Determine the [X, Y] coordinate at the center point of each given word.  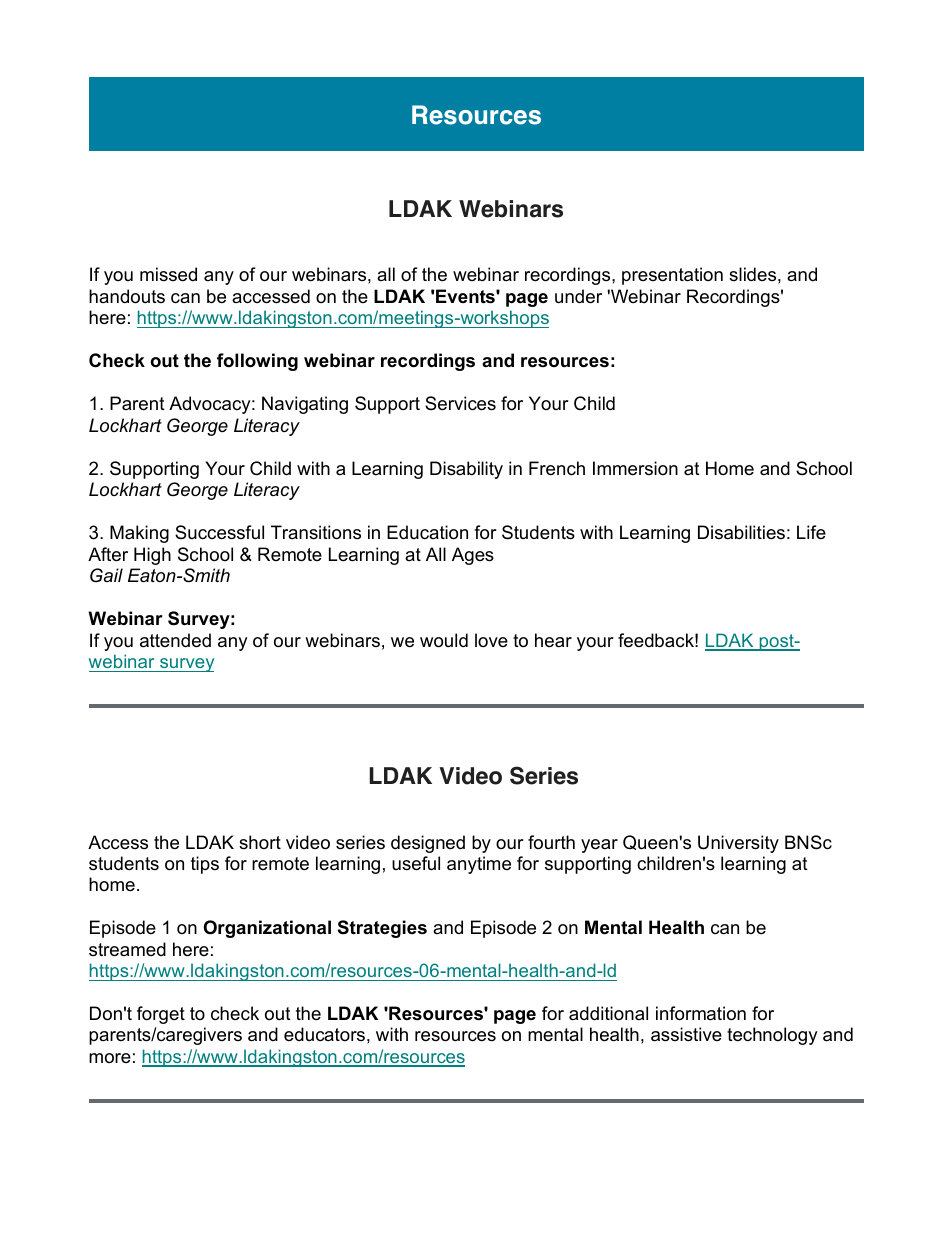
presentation [672, 276]
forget [161, 1015]
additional [608, 1013]
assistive [686, 1034]
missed [168, 274]
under [578, 296]
